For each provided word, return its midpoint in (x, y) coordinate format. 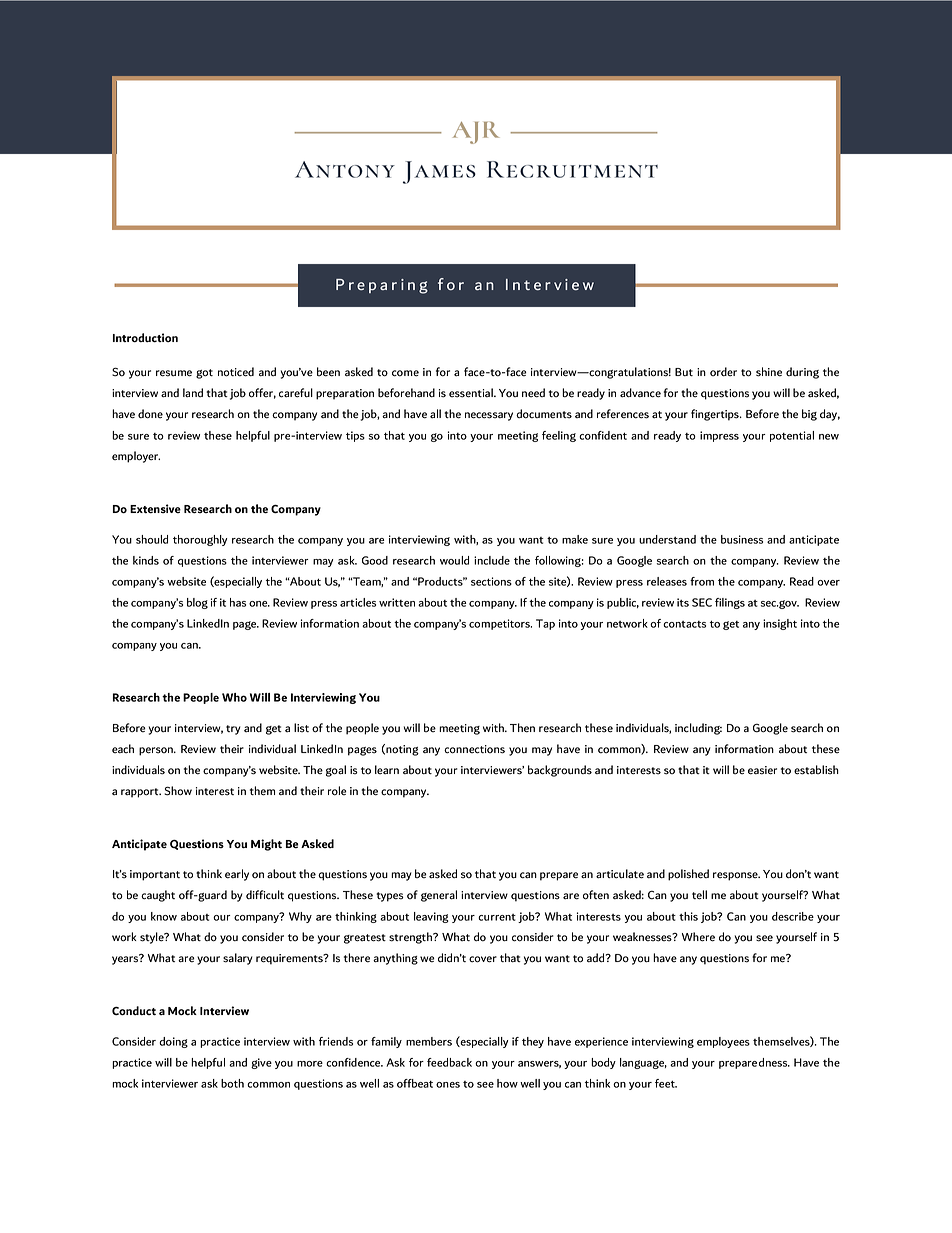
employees (723, 1042)
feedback (449, 1062)
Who (234, 697)
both (232, 1083)
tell (699, 895)
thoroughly (200, 540)
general (439, 896)
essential (472, 393)
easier (762, 770)
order (723, 372)
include (492, 560)
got (204, 374)
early (237, 875)
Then (522, 728)
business (742, 539)
